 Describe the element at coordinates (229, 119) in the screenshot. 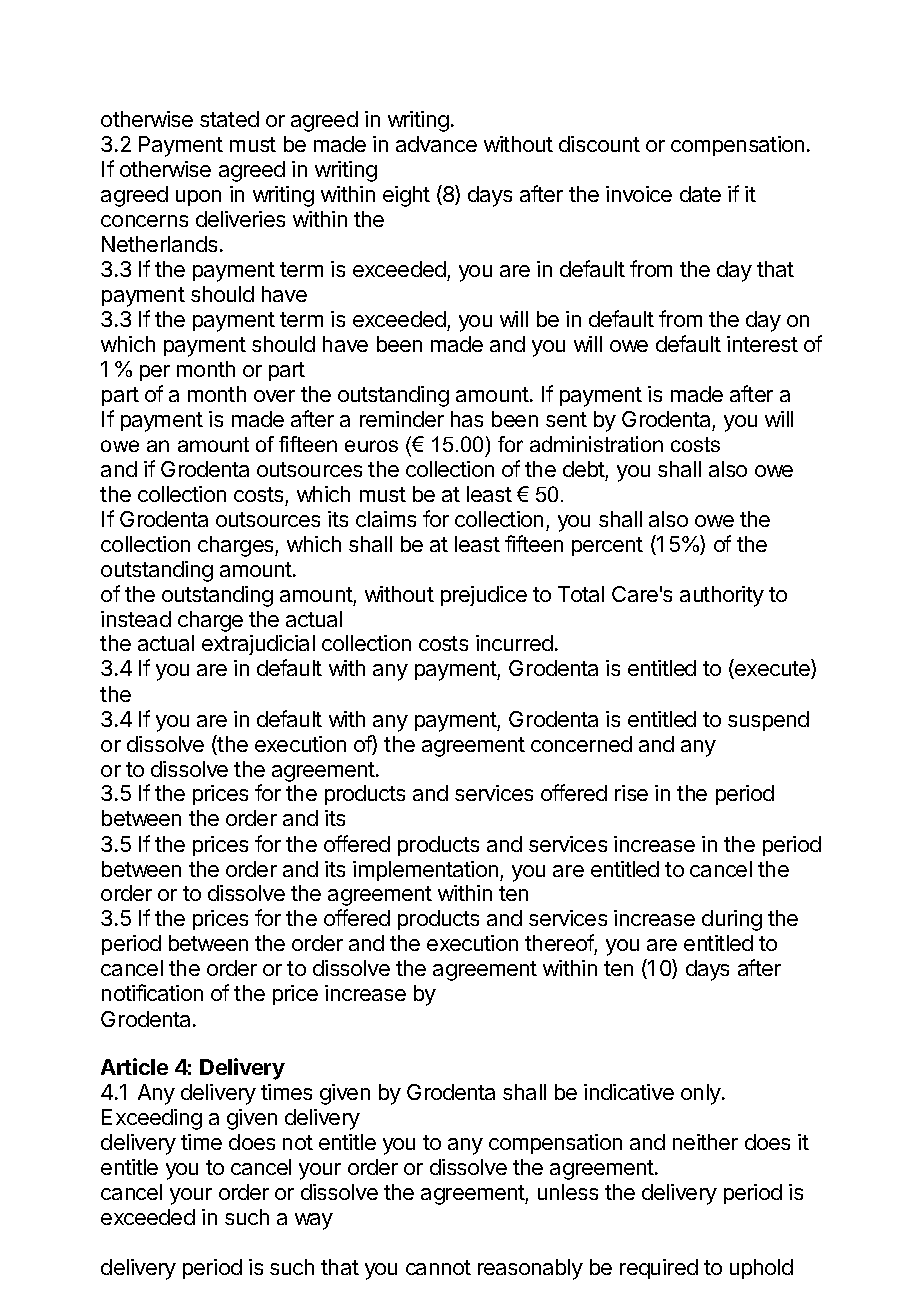

I see `stated` at that location.
